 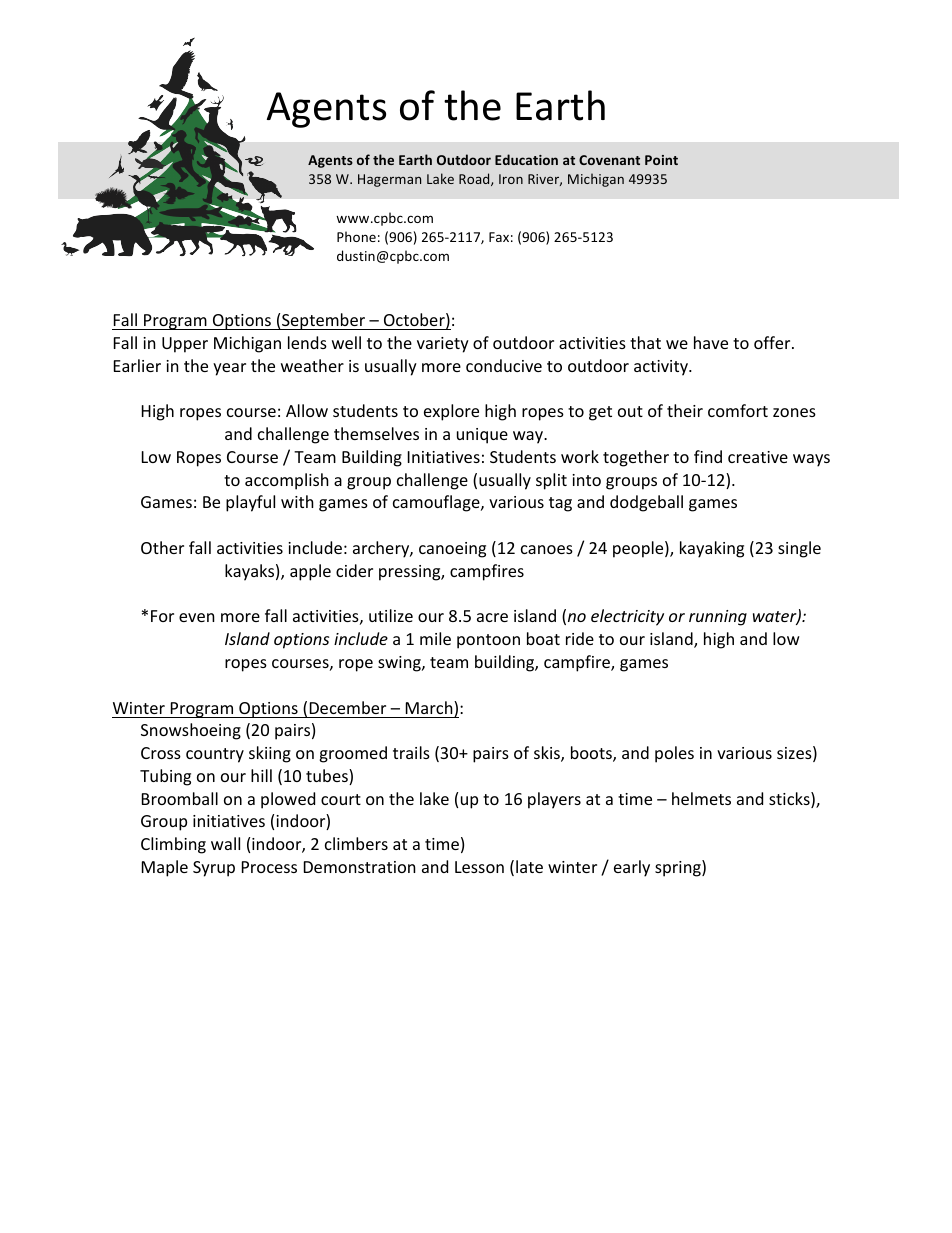 What do you see at coordinates (475, 179) in the screenshot?
I see `Road` at bounding box center [475, 179].
